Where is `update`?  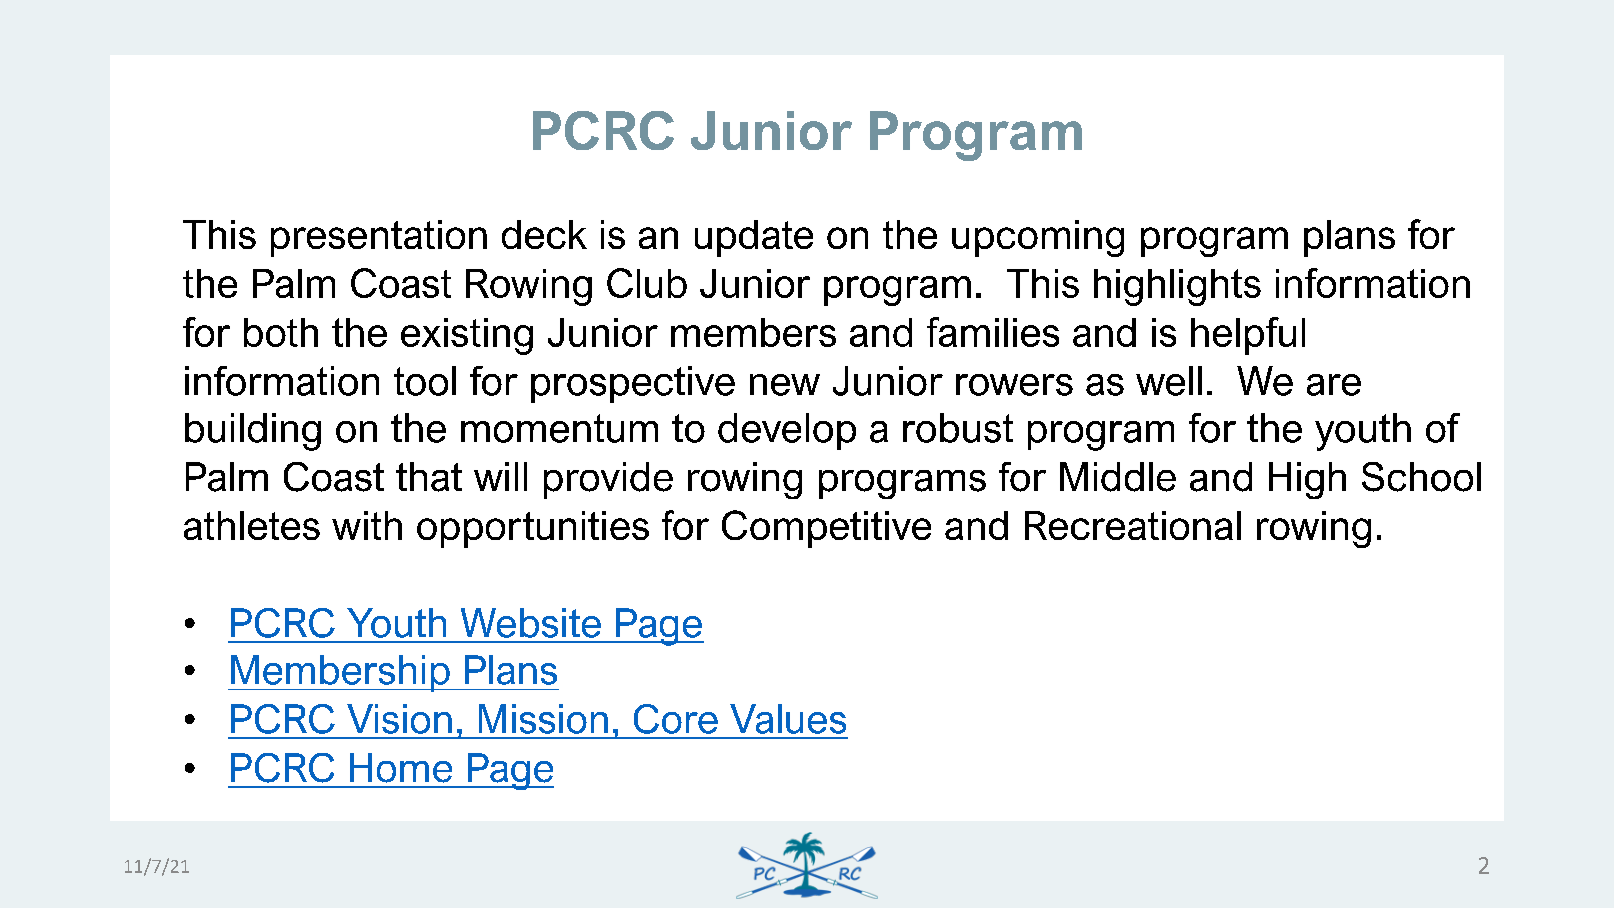
update is located at coordinates (754, 238).
